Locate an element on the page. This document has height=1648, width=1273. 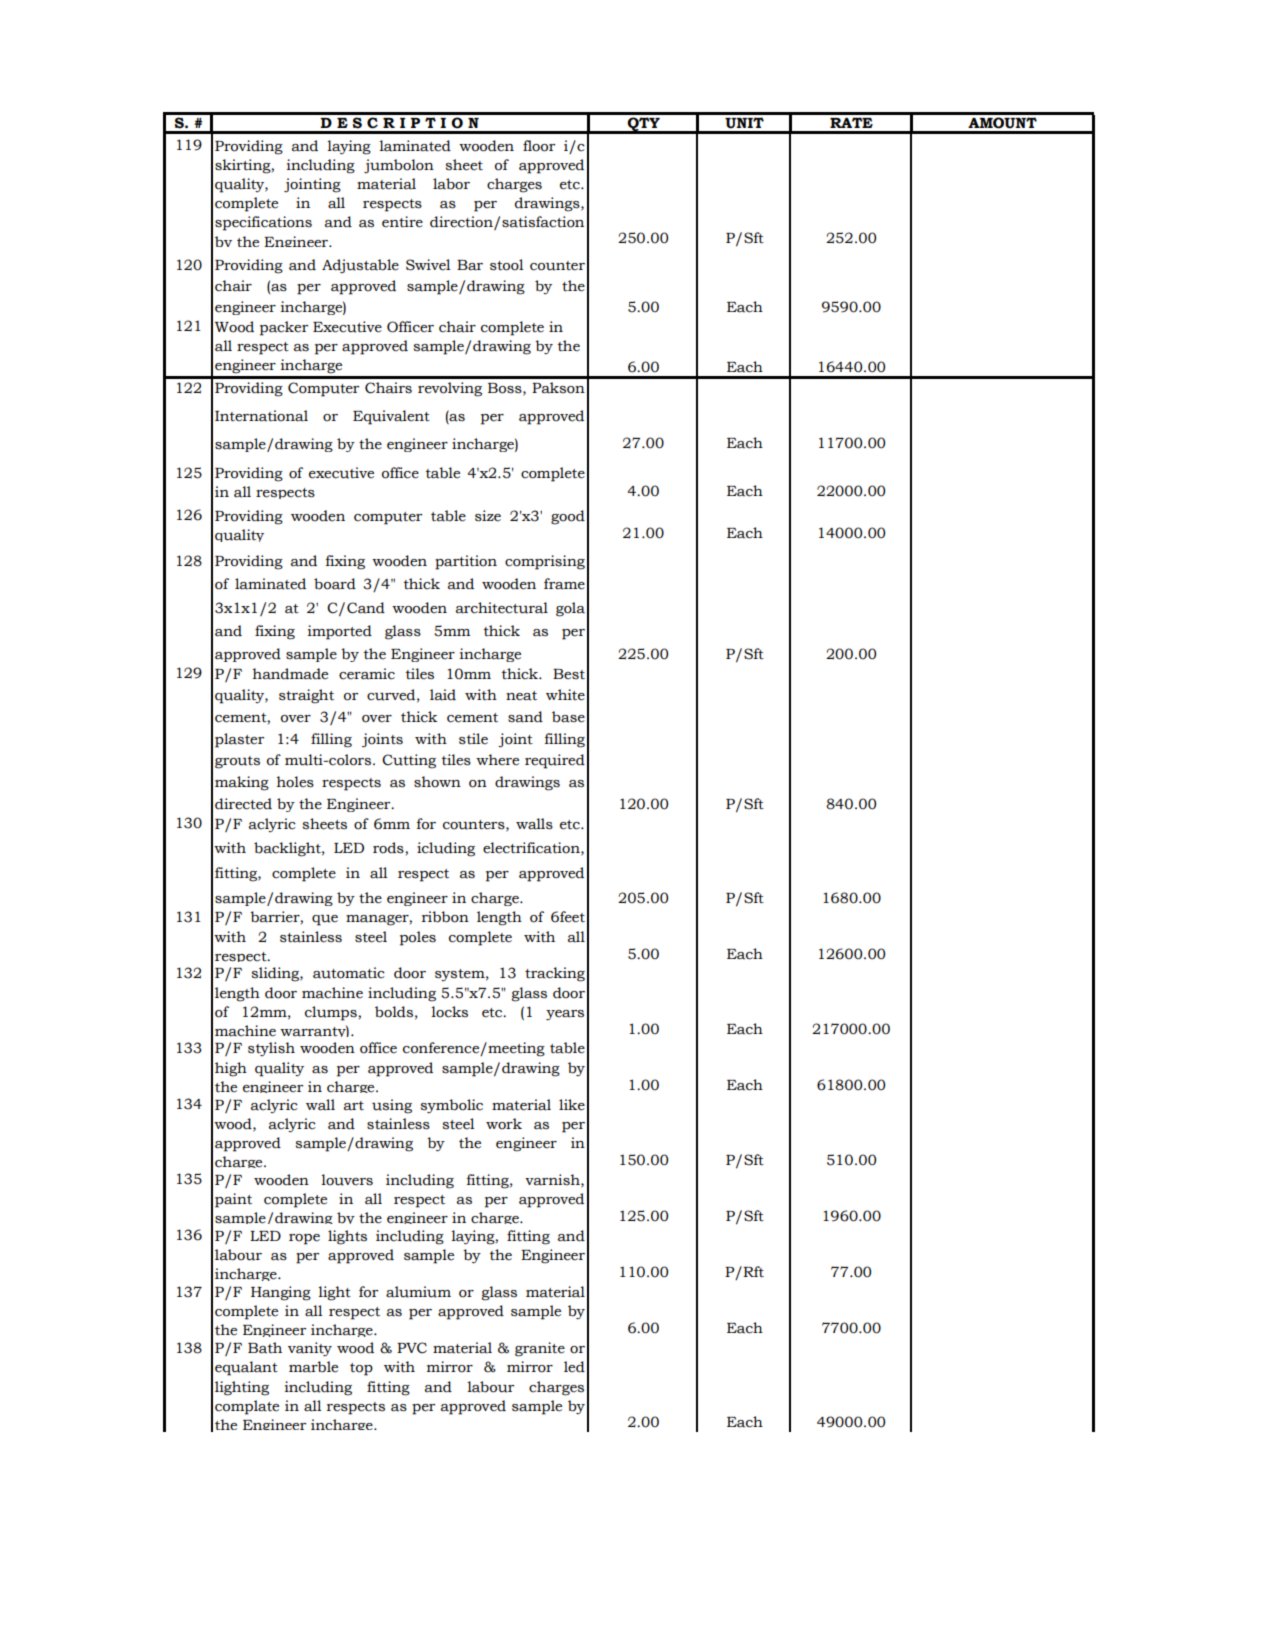
comprising is located at coordinates (545, 562).
